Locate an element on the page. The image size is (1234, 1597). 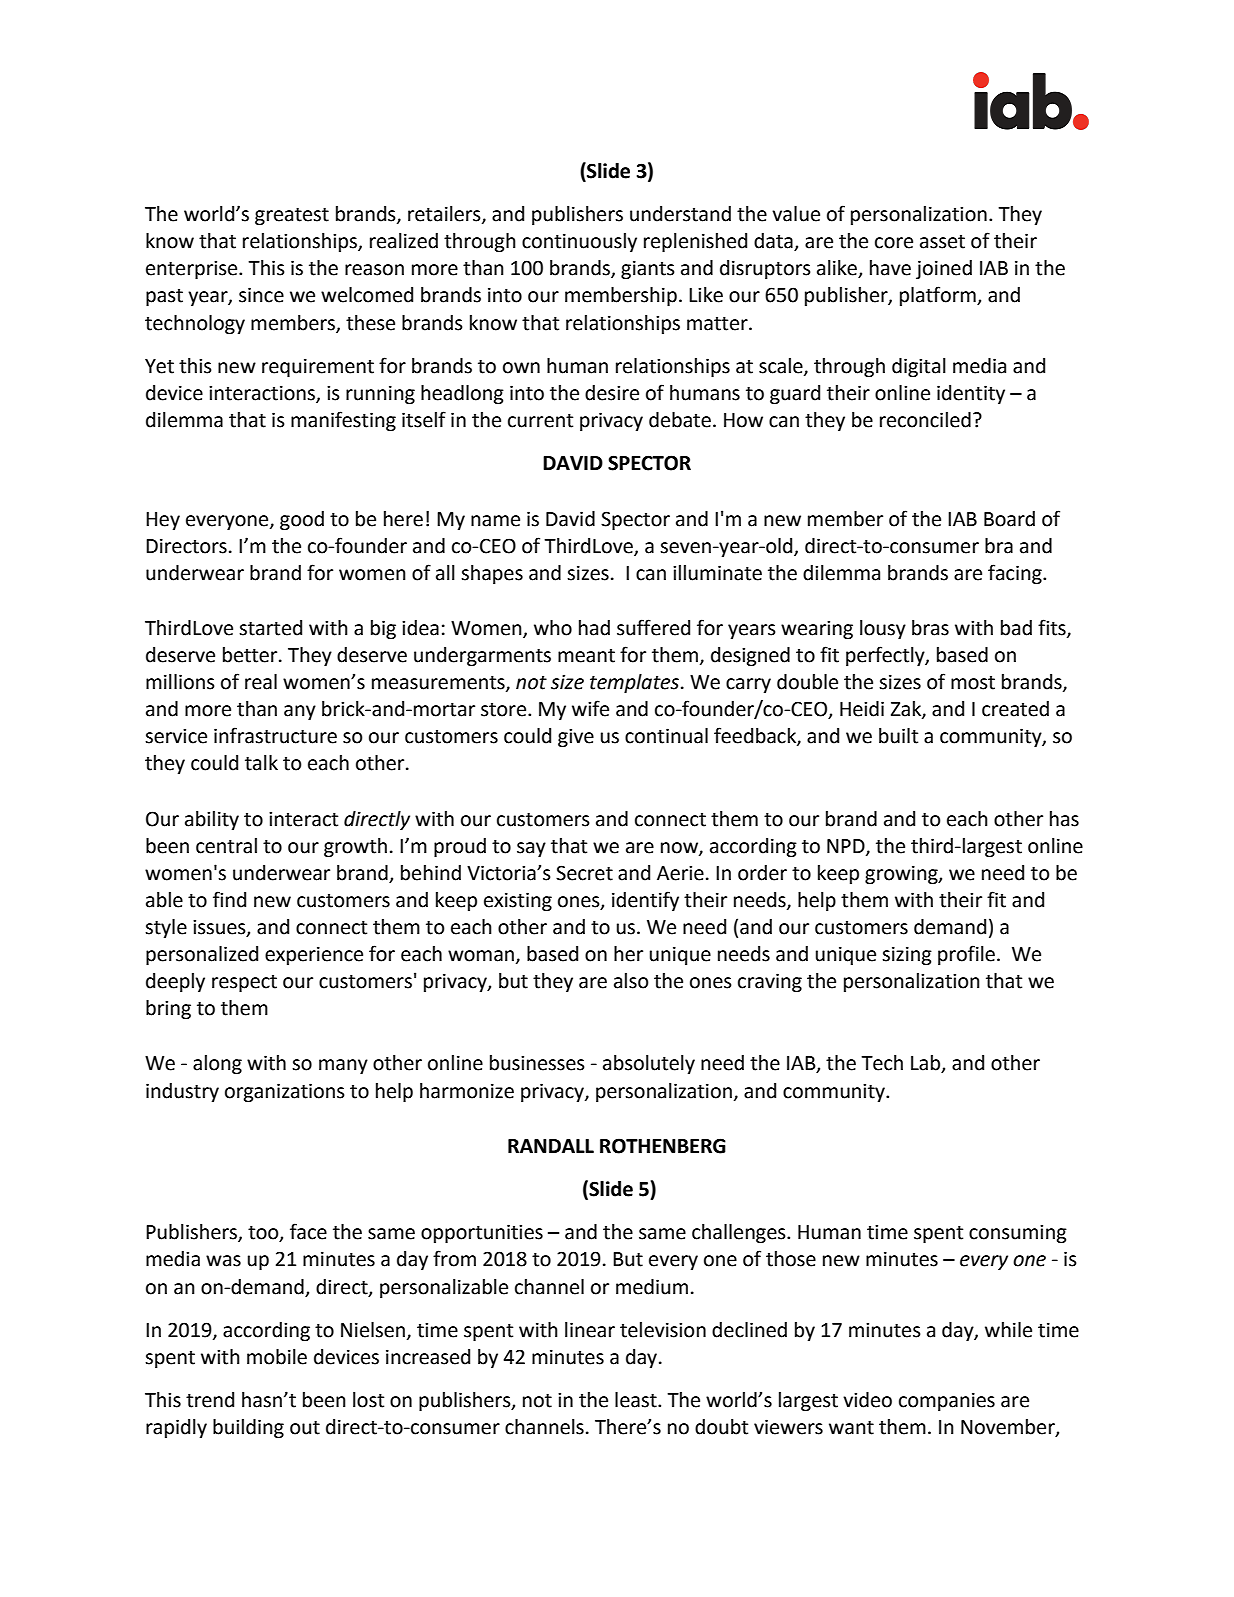
Lab is located at coordinates (927, 1064).
